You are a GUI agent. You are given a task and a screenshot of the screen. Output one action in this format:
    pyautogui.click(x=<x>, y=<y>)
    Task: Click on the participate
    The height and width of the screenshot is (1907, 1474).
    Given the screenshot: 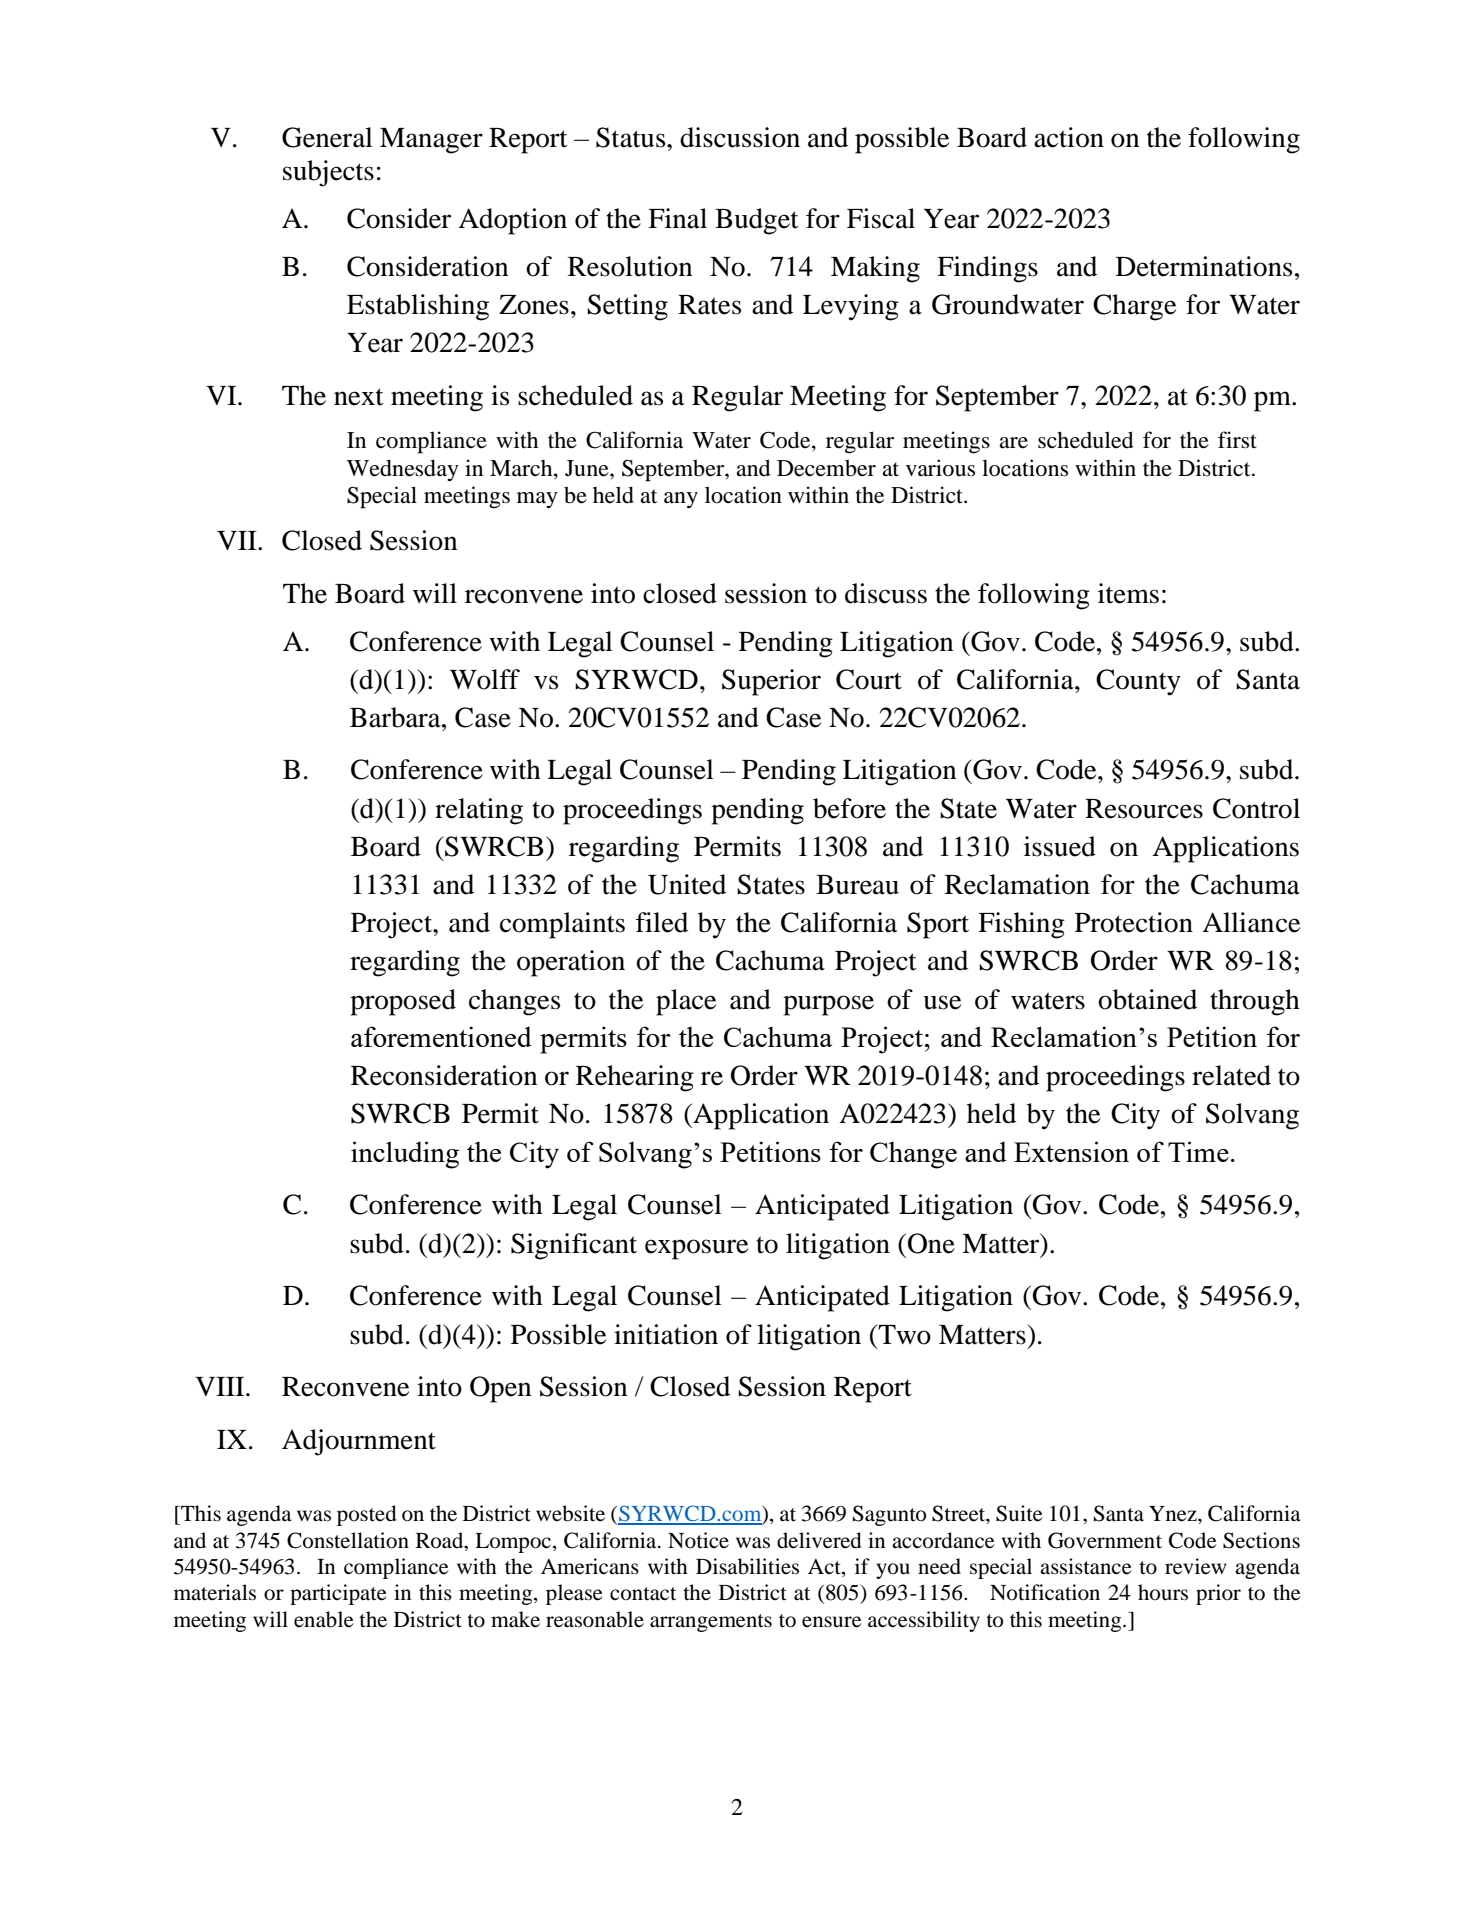 What is the action you would take?
    pyautogui.click(x=338, y=1594)
